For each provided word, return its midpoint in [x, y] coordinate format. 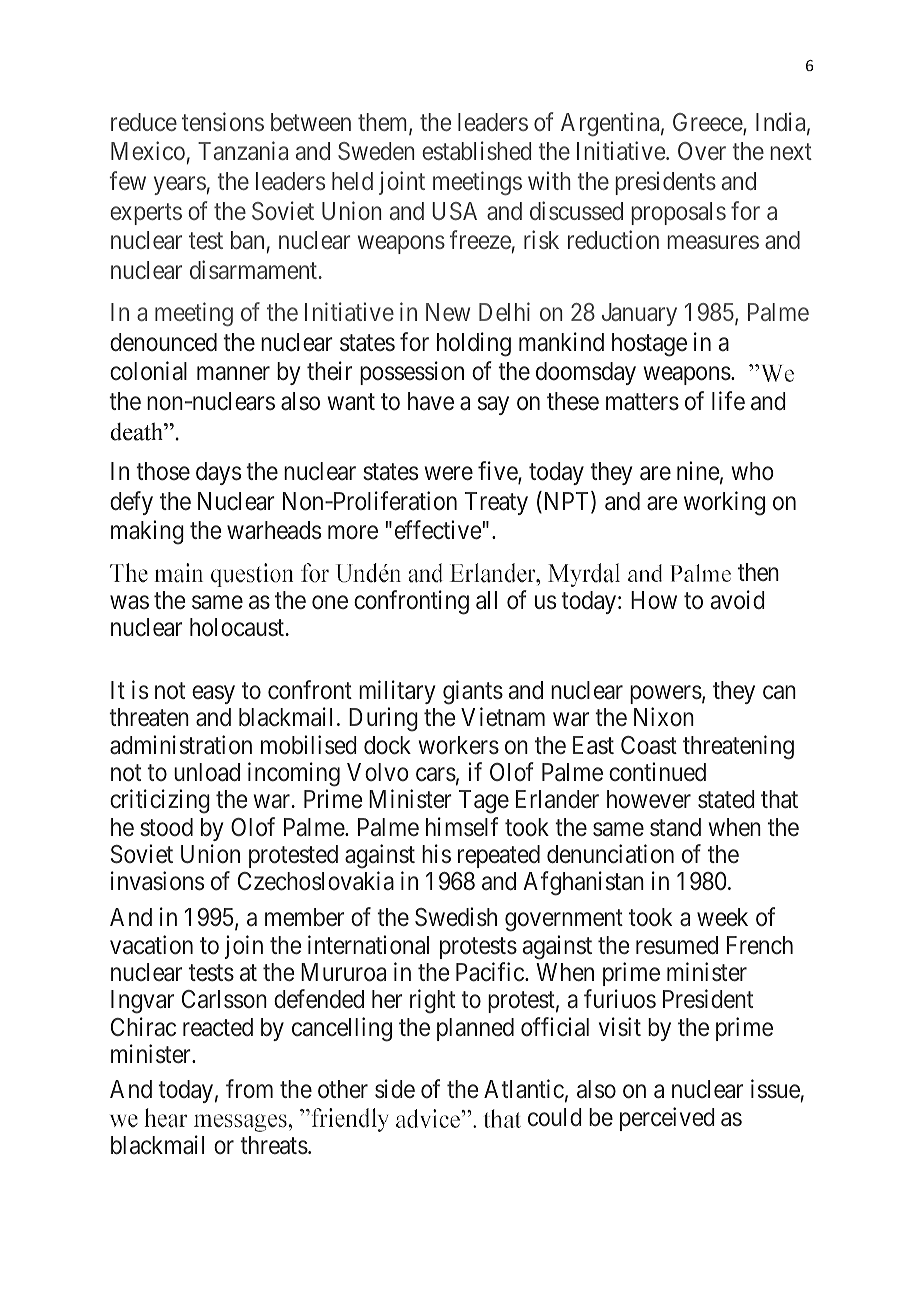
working [724, 503]
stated [726, 799]
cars [436, 775]
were [449, 474]
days [218, 473]
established [476, 151]
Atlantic [524, 1089]
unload [207, 772]
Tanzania [243, 151]
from [249, 1089]
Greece [708, 123]
